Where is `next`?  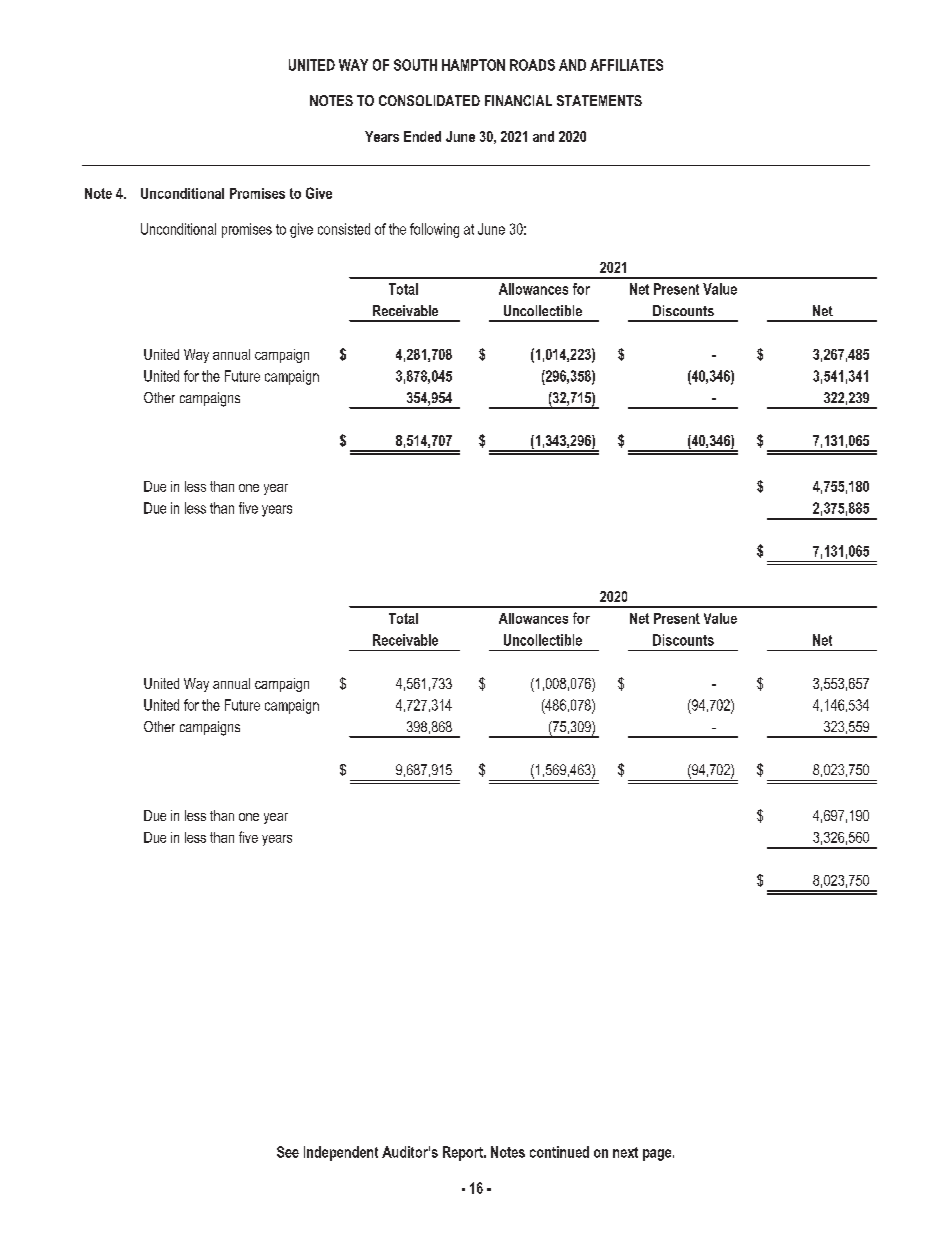
next is located at coordinates (625, 1152).
